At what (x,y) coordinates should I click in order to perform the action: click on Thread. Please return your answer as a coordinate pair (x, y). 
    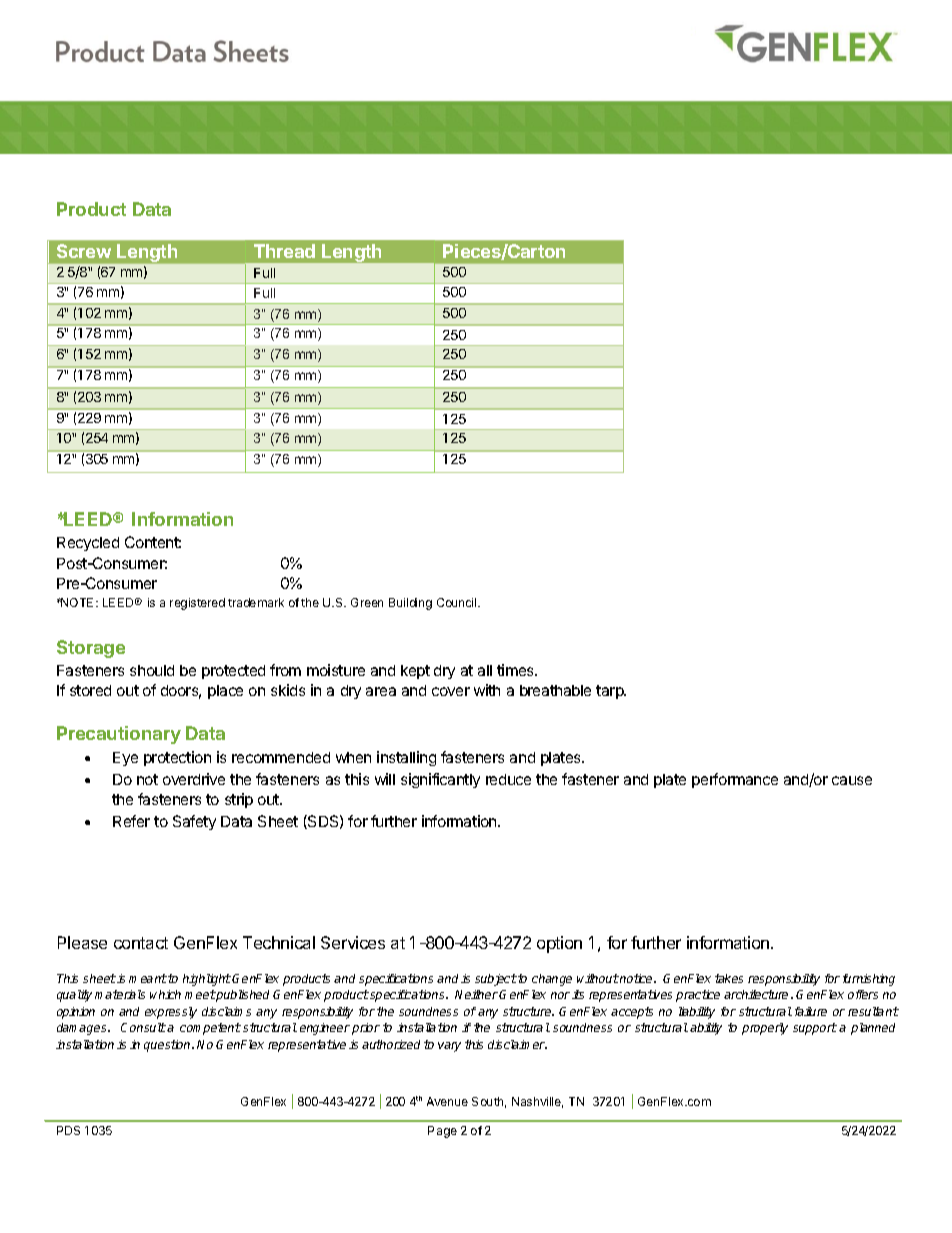
    Looking at the image, I should click on (284, 251).
